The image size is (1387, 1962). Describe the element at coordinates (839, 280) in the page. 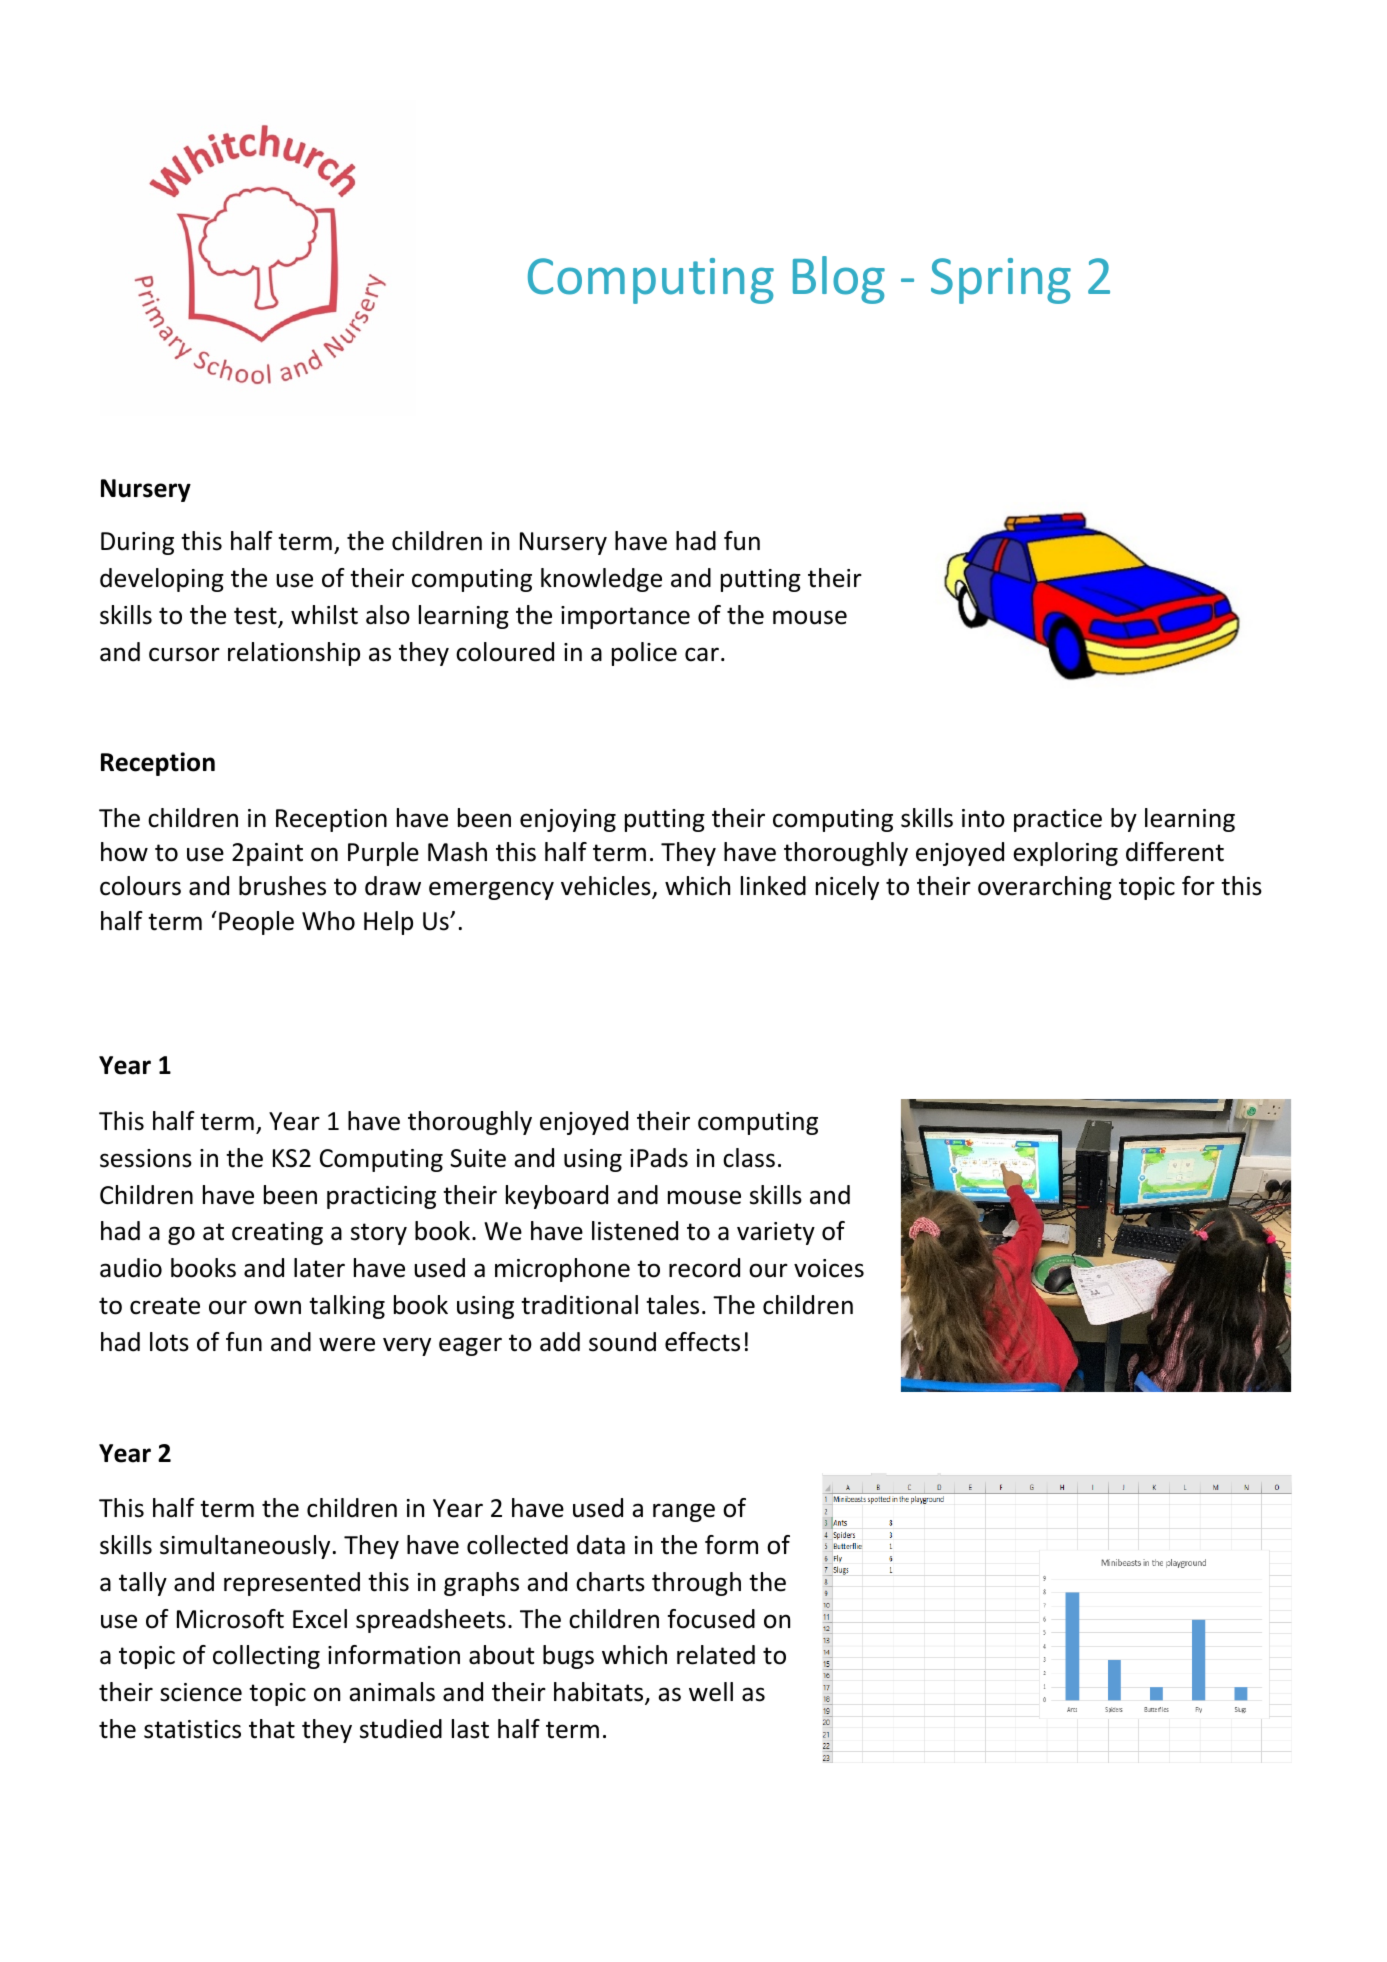

I see `Blog` at that location.
